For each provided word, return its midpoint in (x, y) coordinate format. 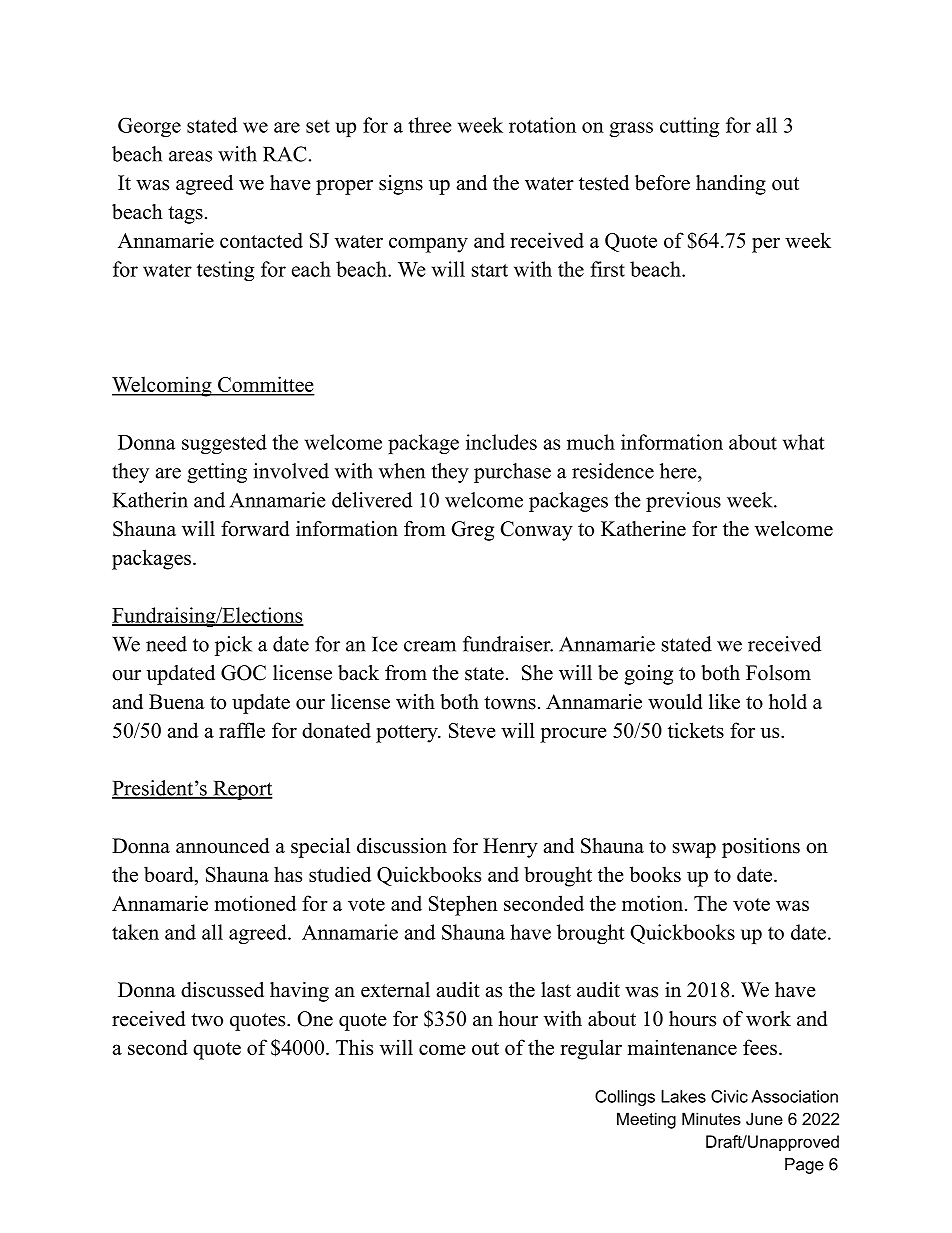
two (207, 1020)
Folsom (778, 673)
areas (190, 156)
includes (501, 442)
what (803, 442)
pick (233, 646)
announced (222, 846)
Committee (265, 385)
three (430, 125)
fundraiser (508, 644)
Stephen (463, 905)
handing (731, 185)
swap (694, 850)
